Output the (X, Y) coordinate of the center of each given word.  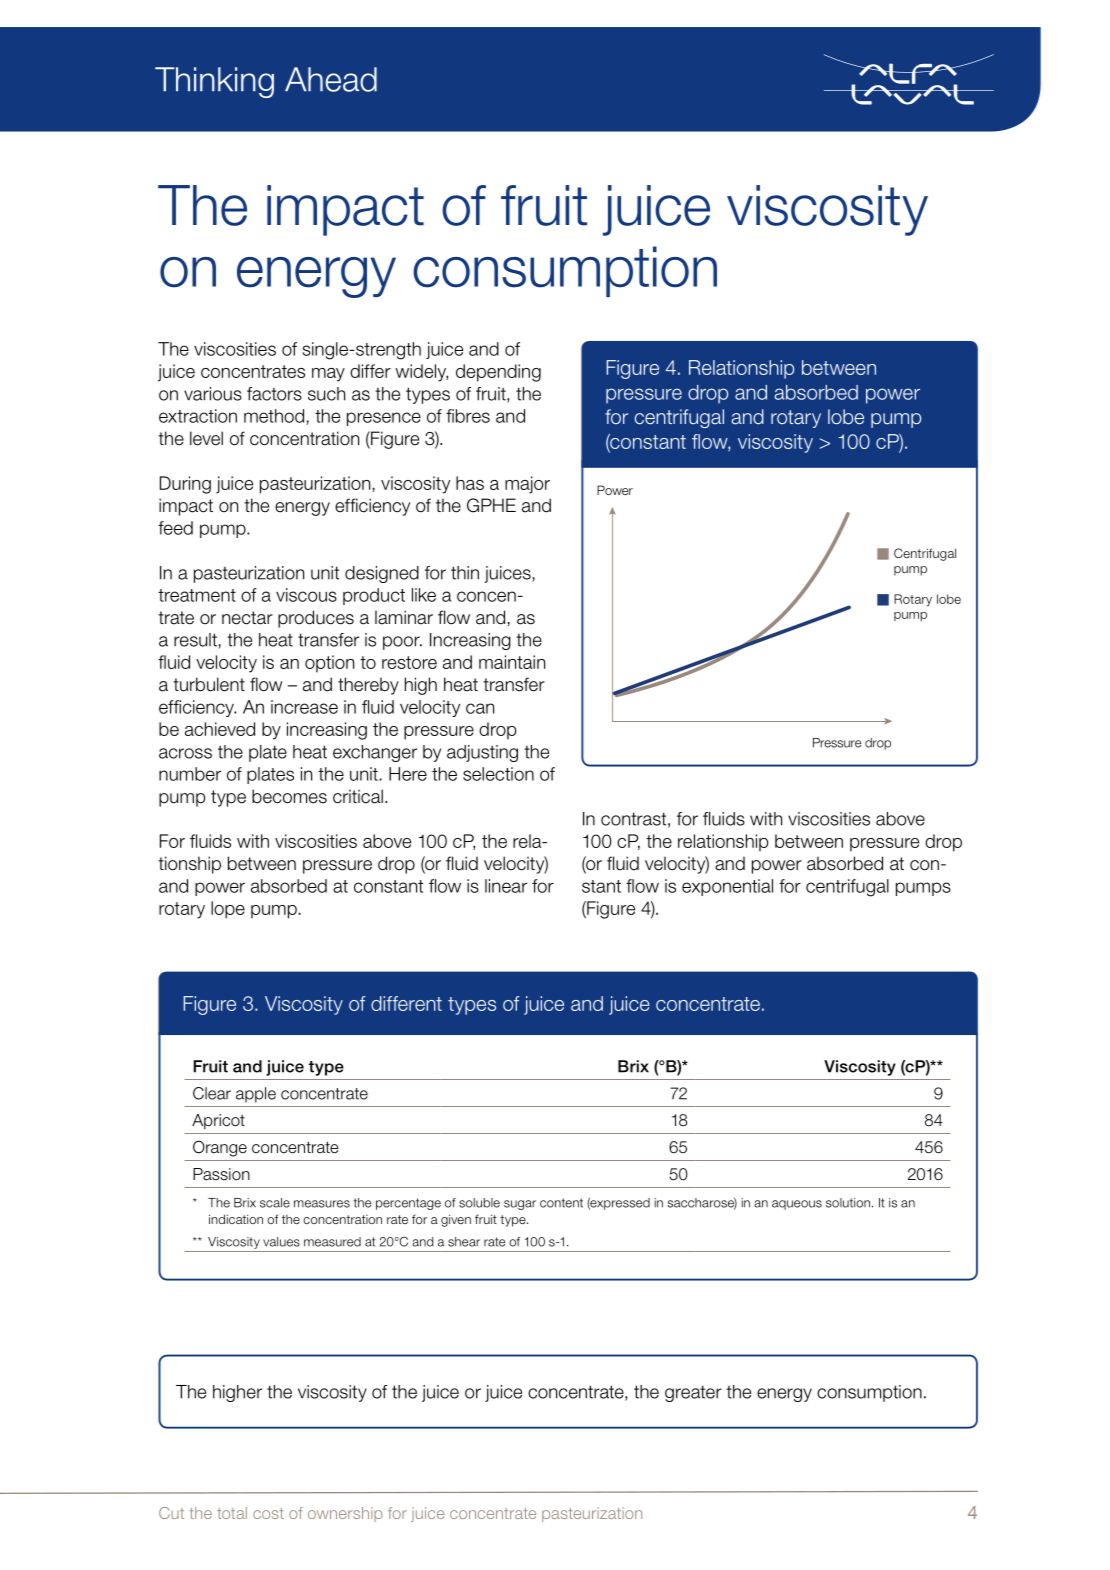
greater (693, 1393)
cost (268, 1513)
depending (498, 373)
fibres (468, 416)
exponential (727, 887)
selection (498, 774)
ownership (345, 1514)
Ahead (331, 79)
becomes (289, 796)
